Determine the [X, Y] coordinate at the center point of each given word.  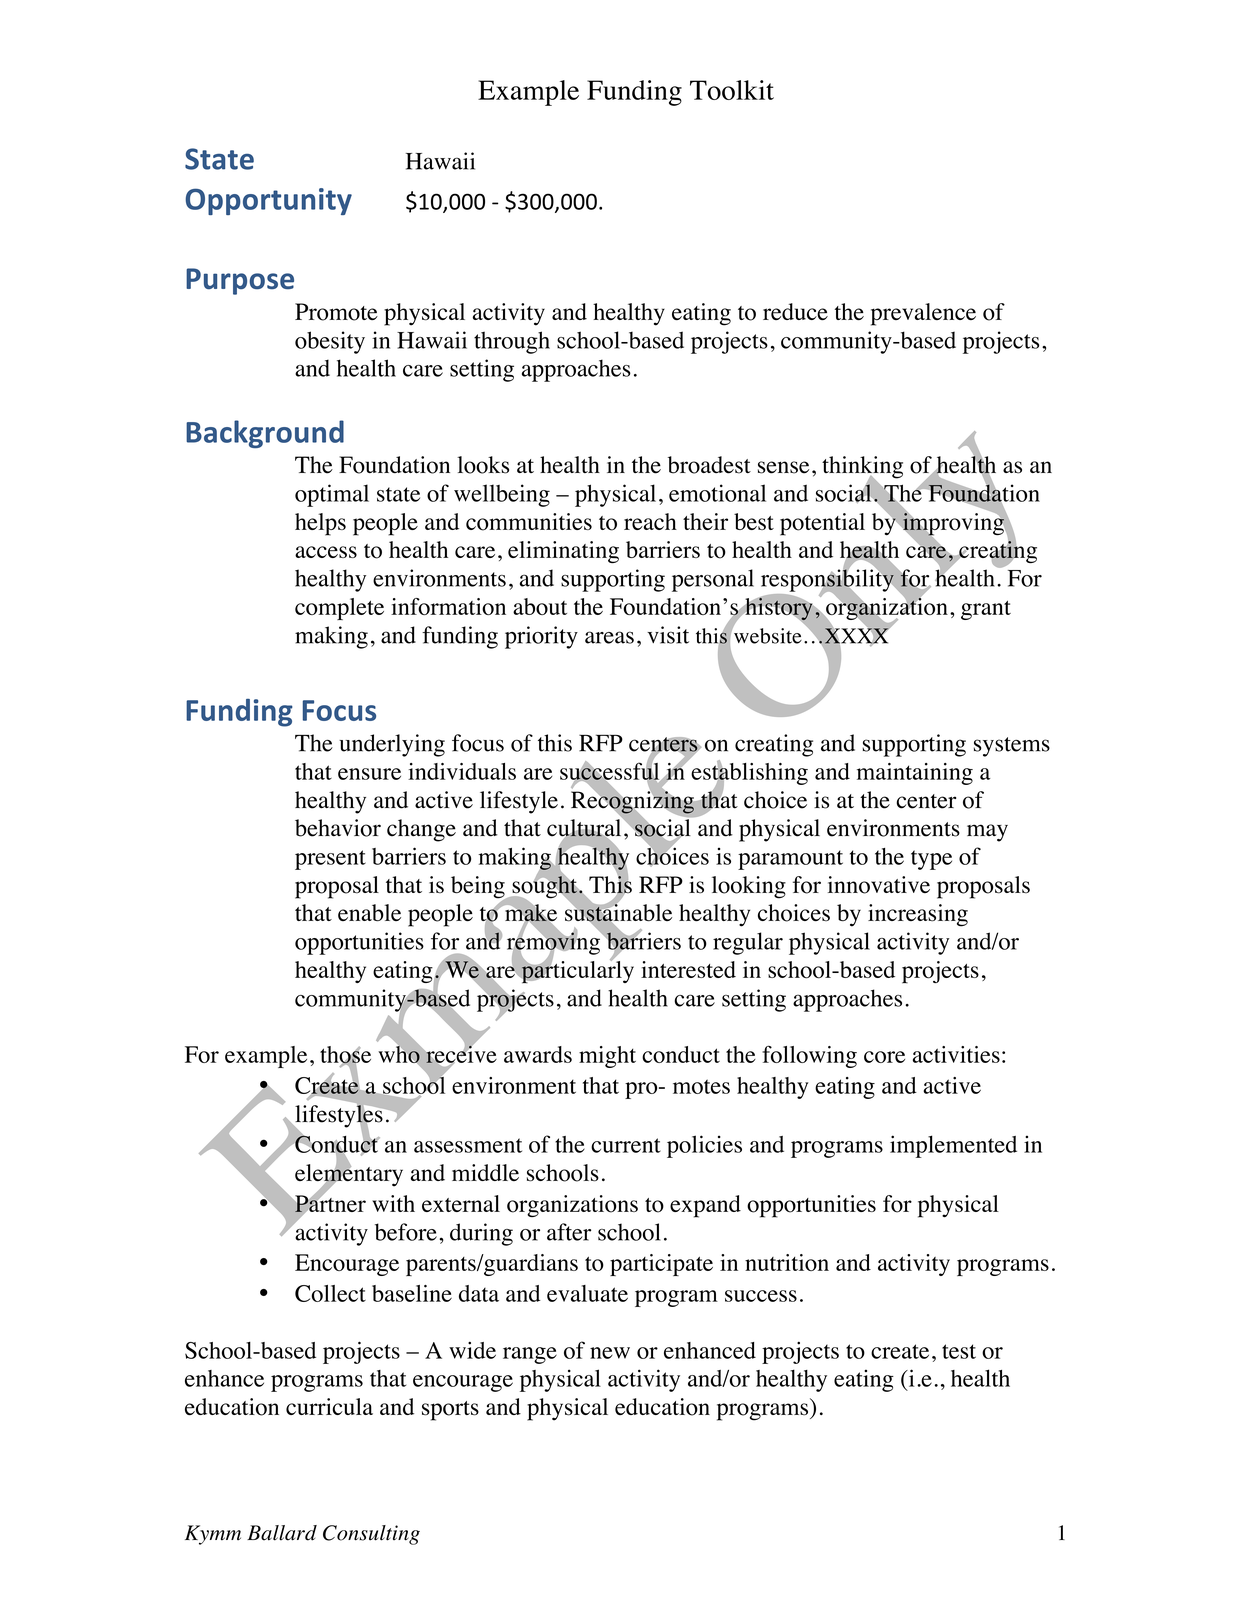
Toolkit [732, 90]
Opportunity [269, 201]
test [959, 1351]
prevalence [923, 314]
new [610, 1353]
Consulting [371, 1535]
